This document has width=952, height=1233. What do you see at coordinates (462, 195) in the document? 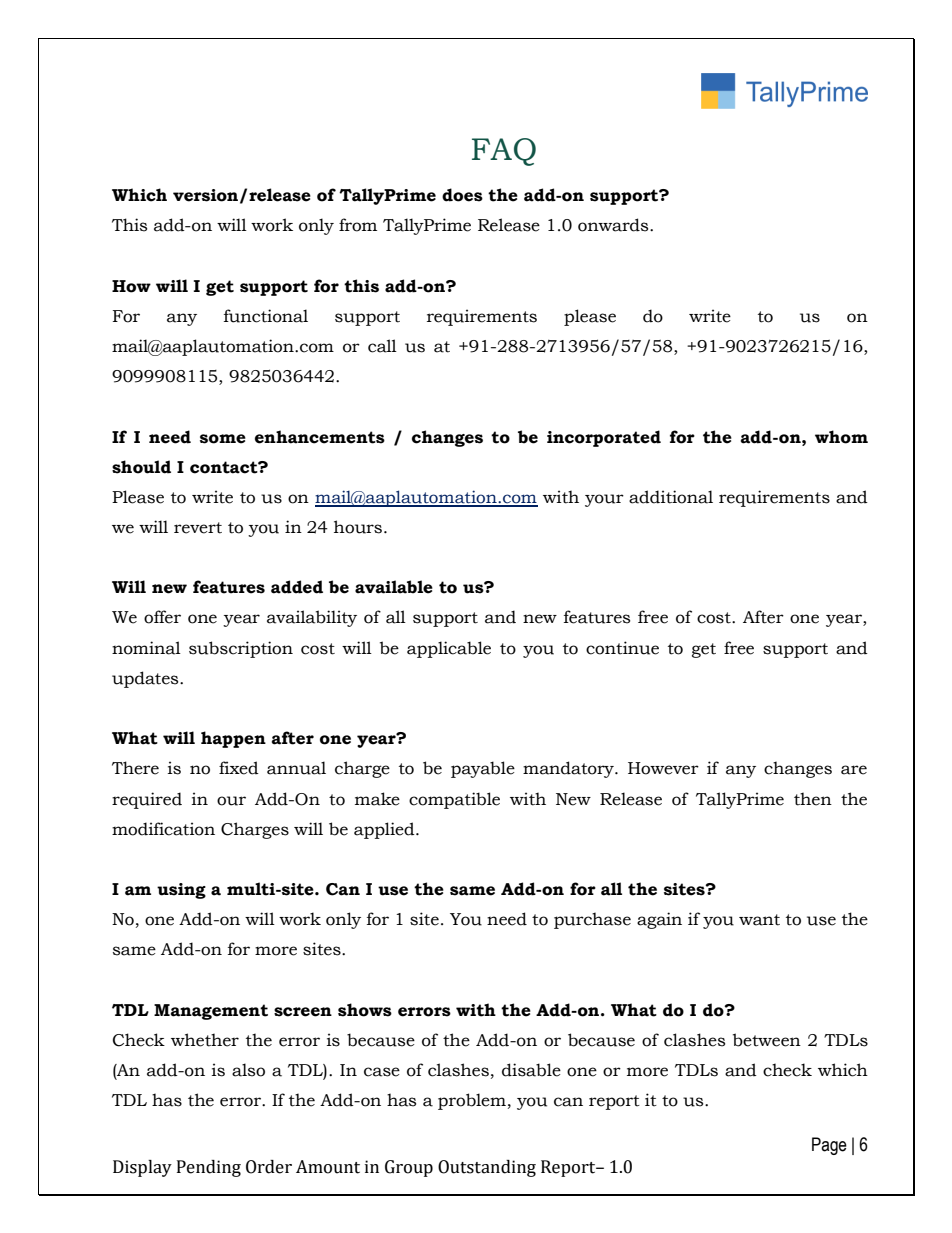
I see `does` at bounding box center [462, 195].
